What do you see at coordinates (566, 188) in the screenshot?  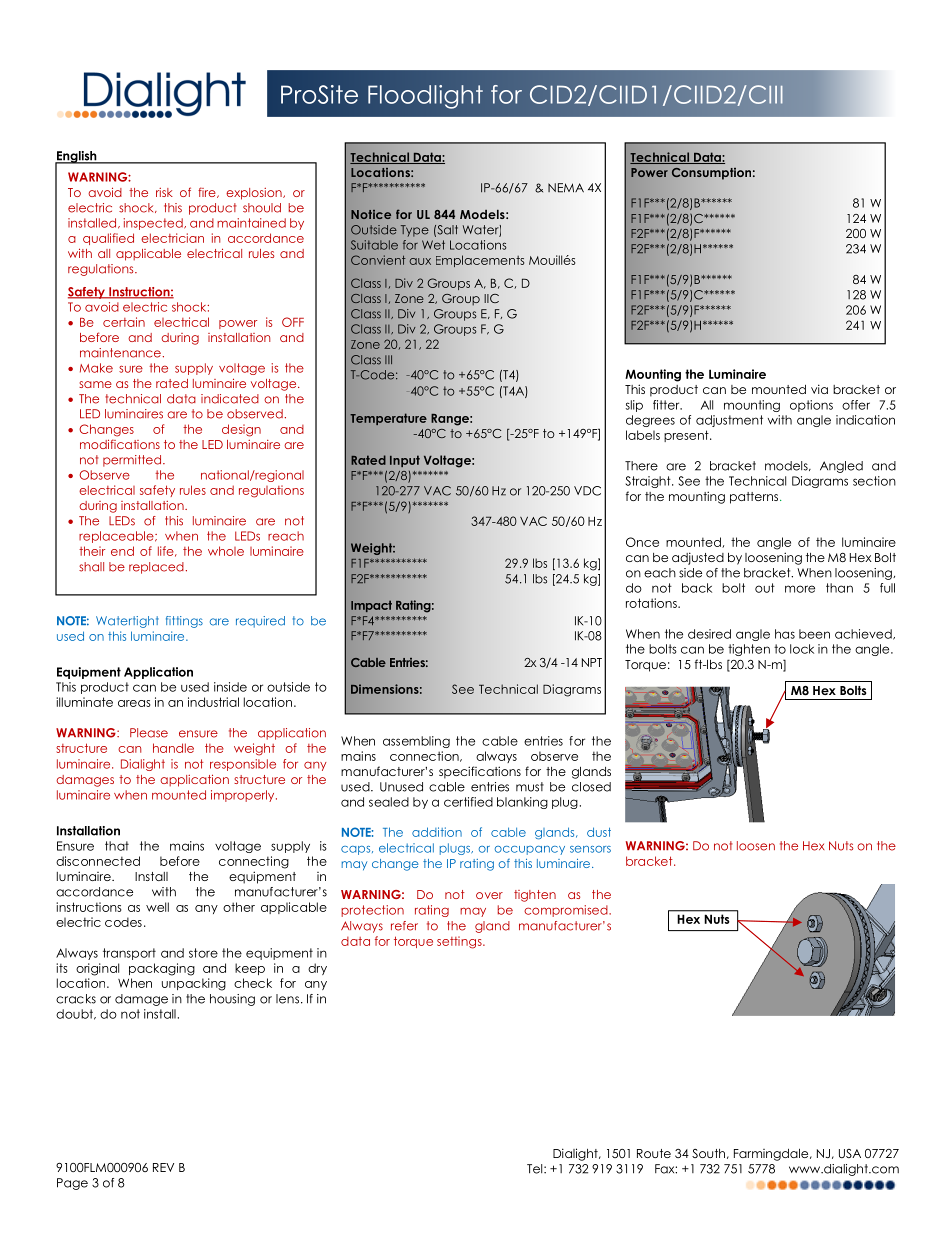 I see `NEMA` at bounding box center [566, 188].
